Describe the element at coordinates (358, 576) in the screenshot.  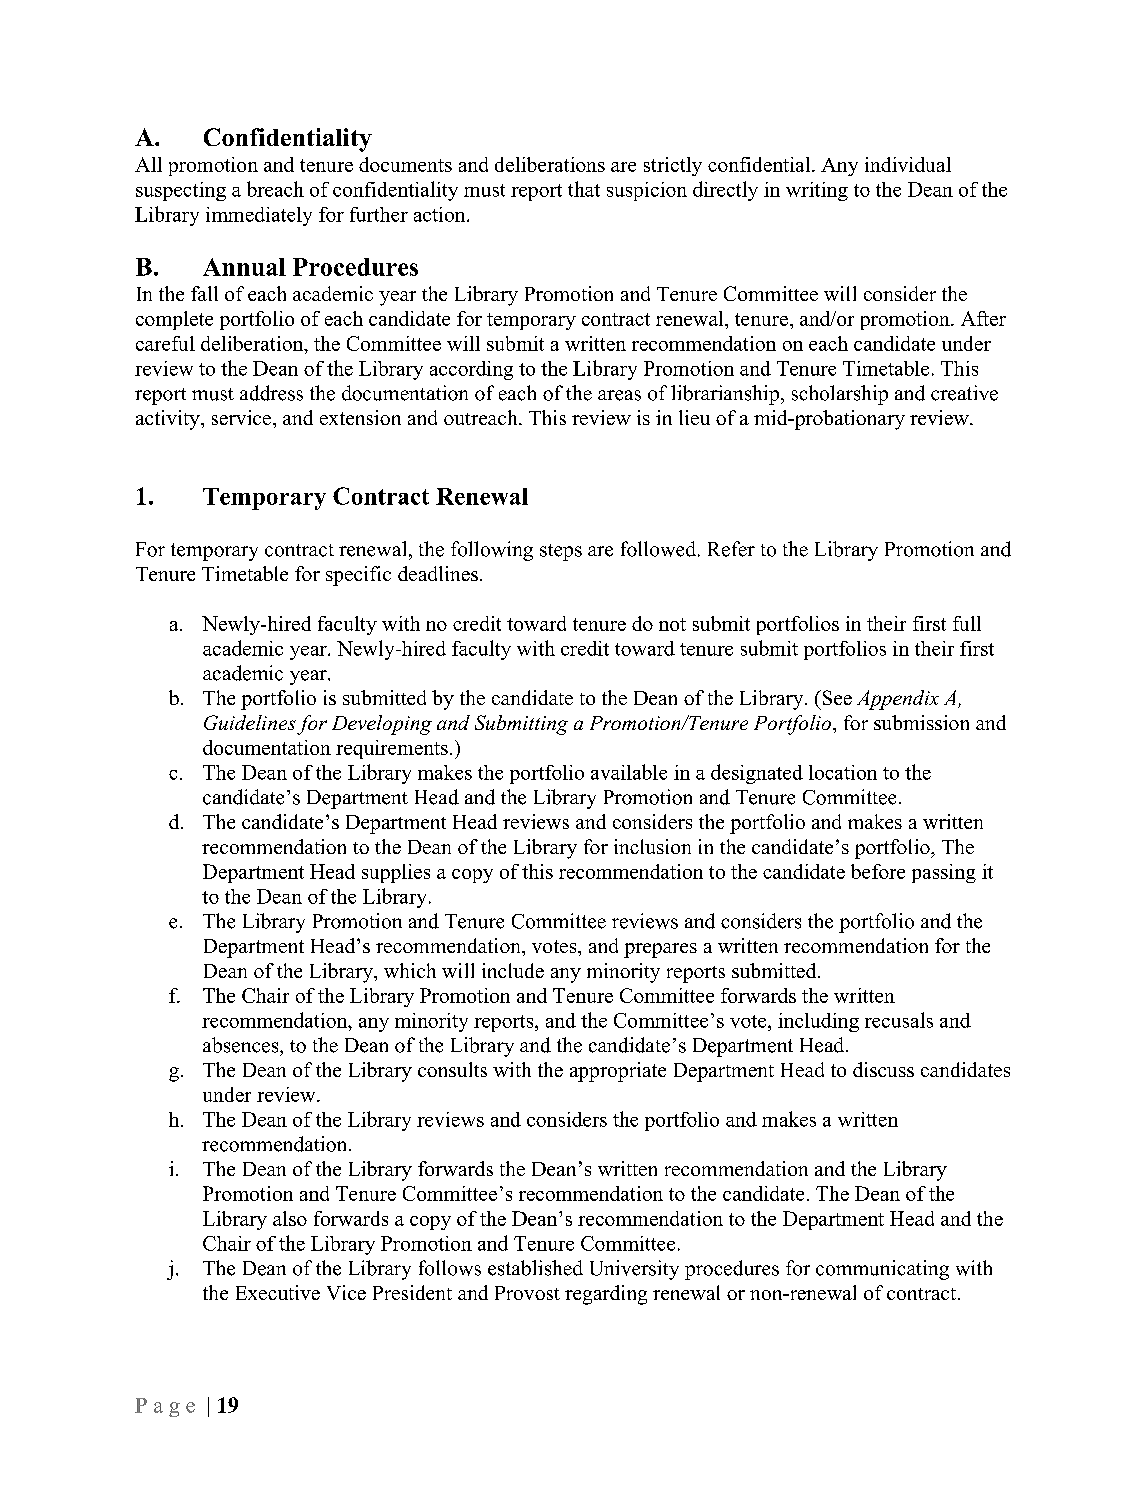
I see `specific` at that location.
